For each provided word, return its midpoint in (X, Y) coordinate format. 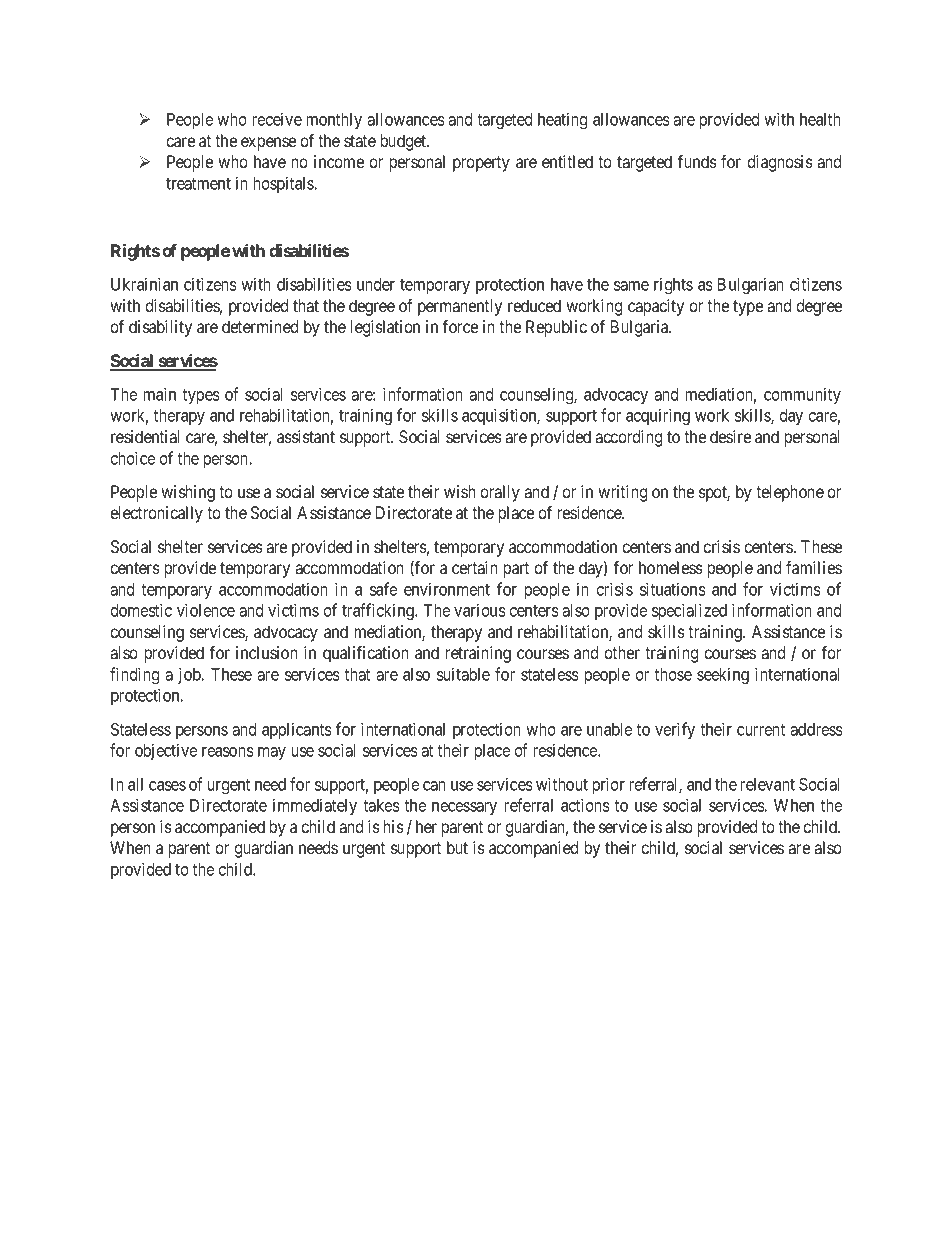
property (481, 164)
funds (697, 161)
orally (500, 493)
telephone (790, 493)
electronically (156, 514)
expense (268, 144)
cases (167, 786)
